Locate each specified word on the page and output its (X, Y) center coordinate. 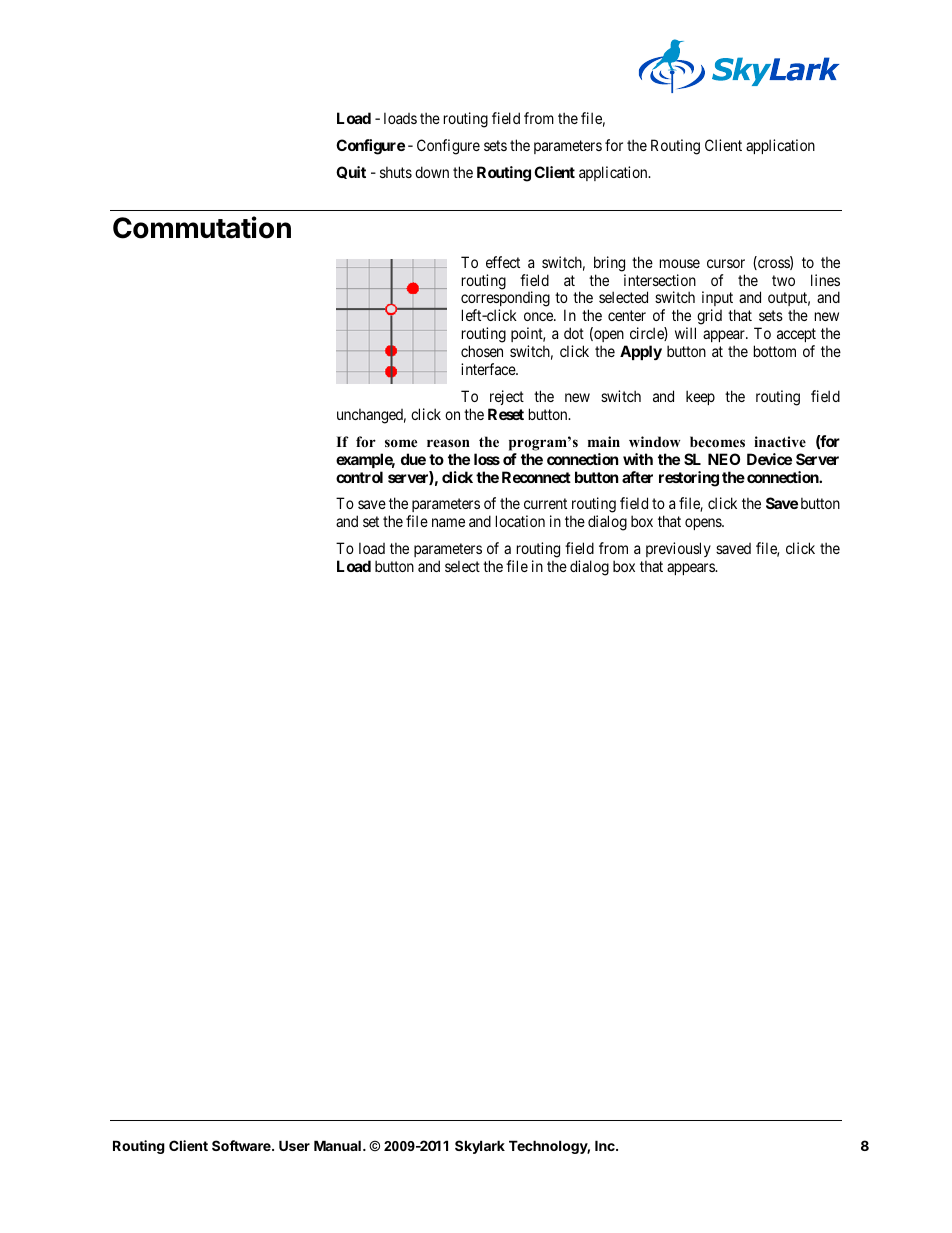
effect (503, 262)
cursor (726, 263)
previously (678, 549)
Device (769, 459)
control (359, 477)
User (294, 1145)
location (520, 521)
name (448, 522)
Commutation (202, 227)
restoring (689, 479)
